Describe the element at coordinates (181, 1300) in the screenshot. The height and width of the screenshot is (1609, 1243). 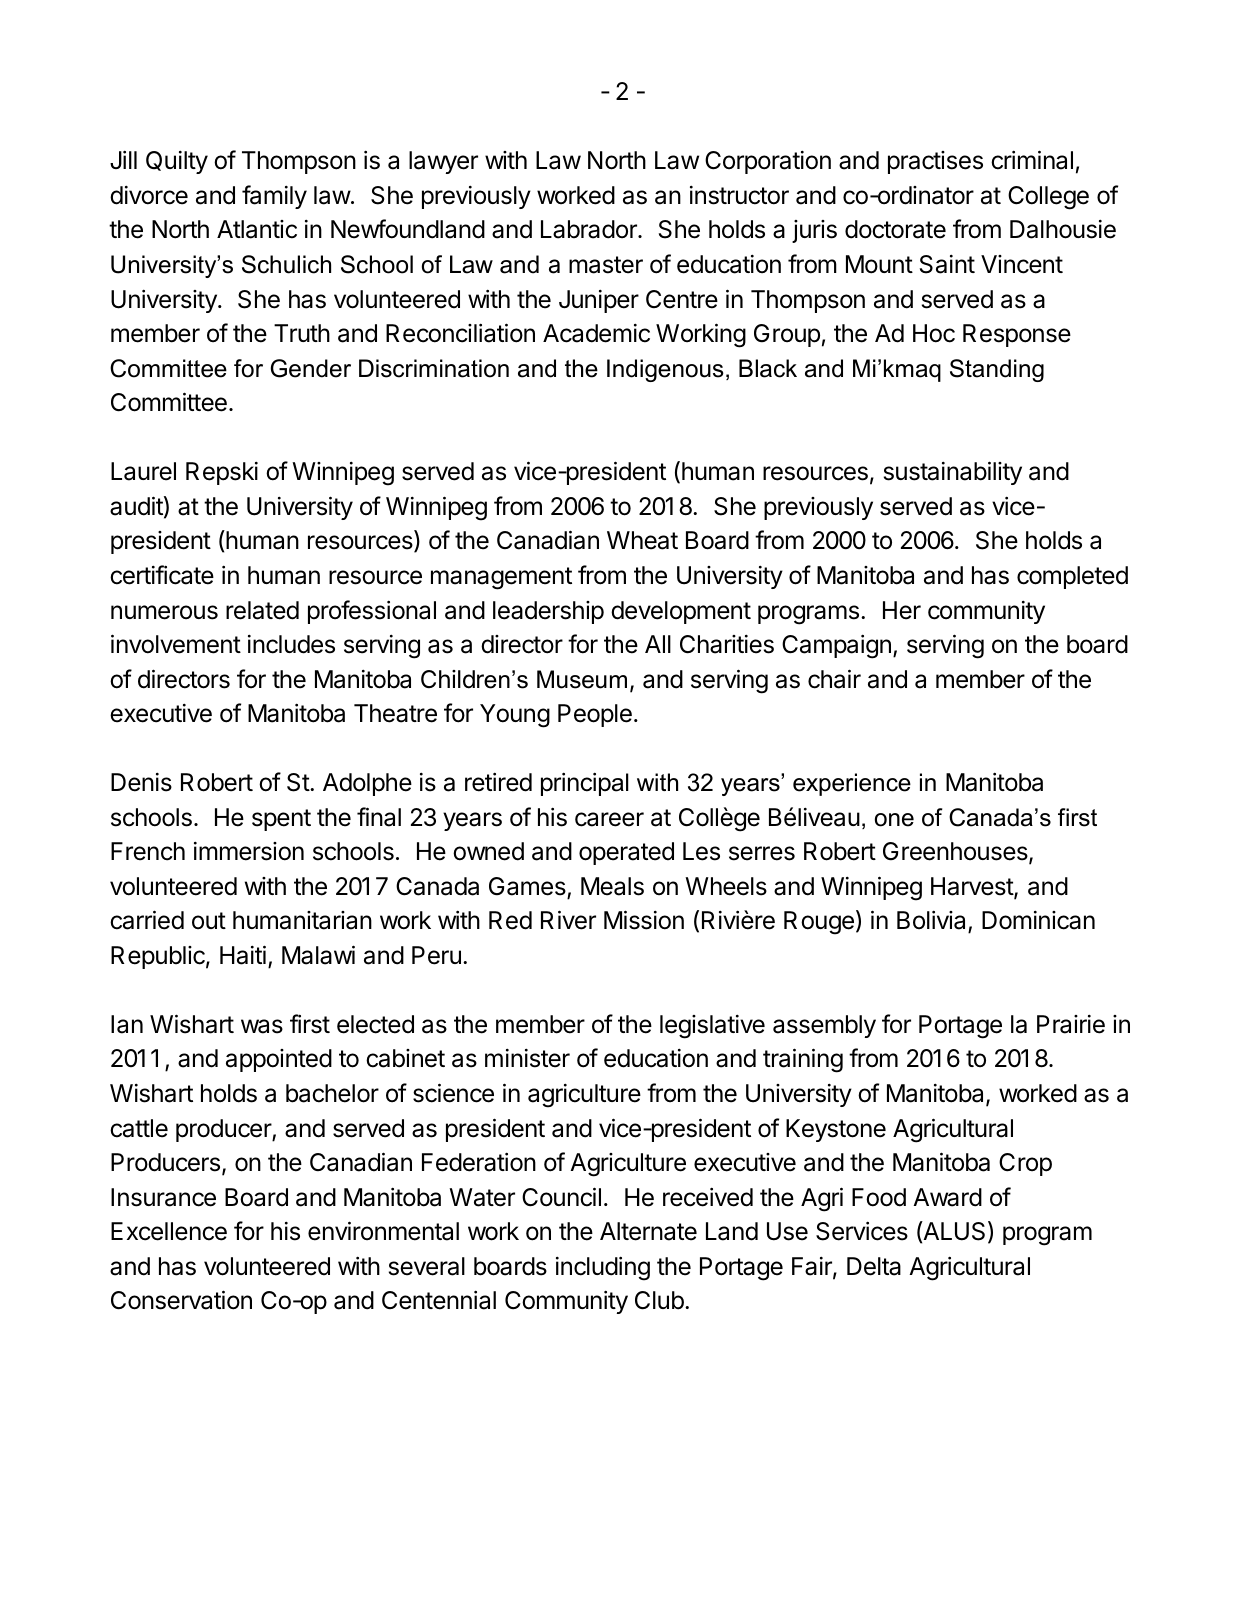
I see `Conservation` at that location.
